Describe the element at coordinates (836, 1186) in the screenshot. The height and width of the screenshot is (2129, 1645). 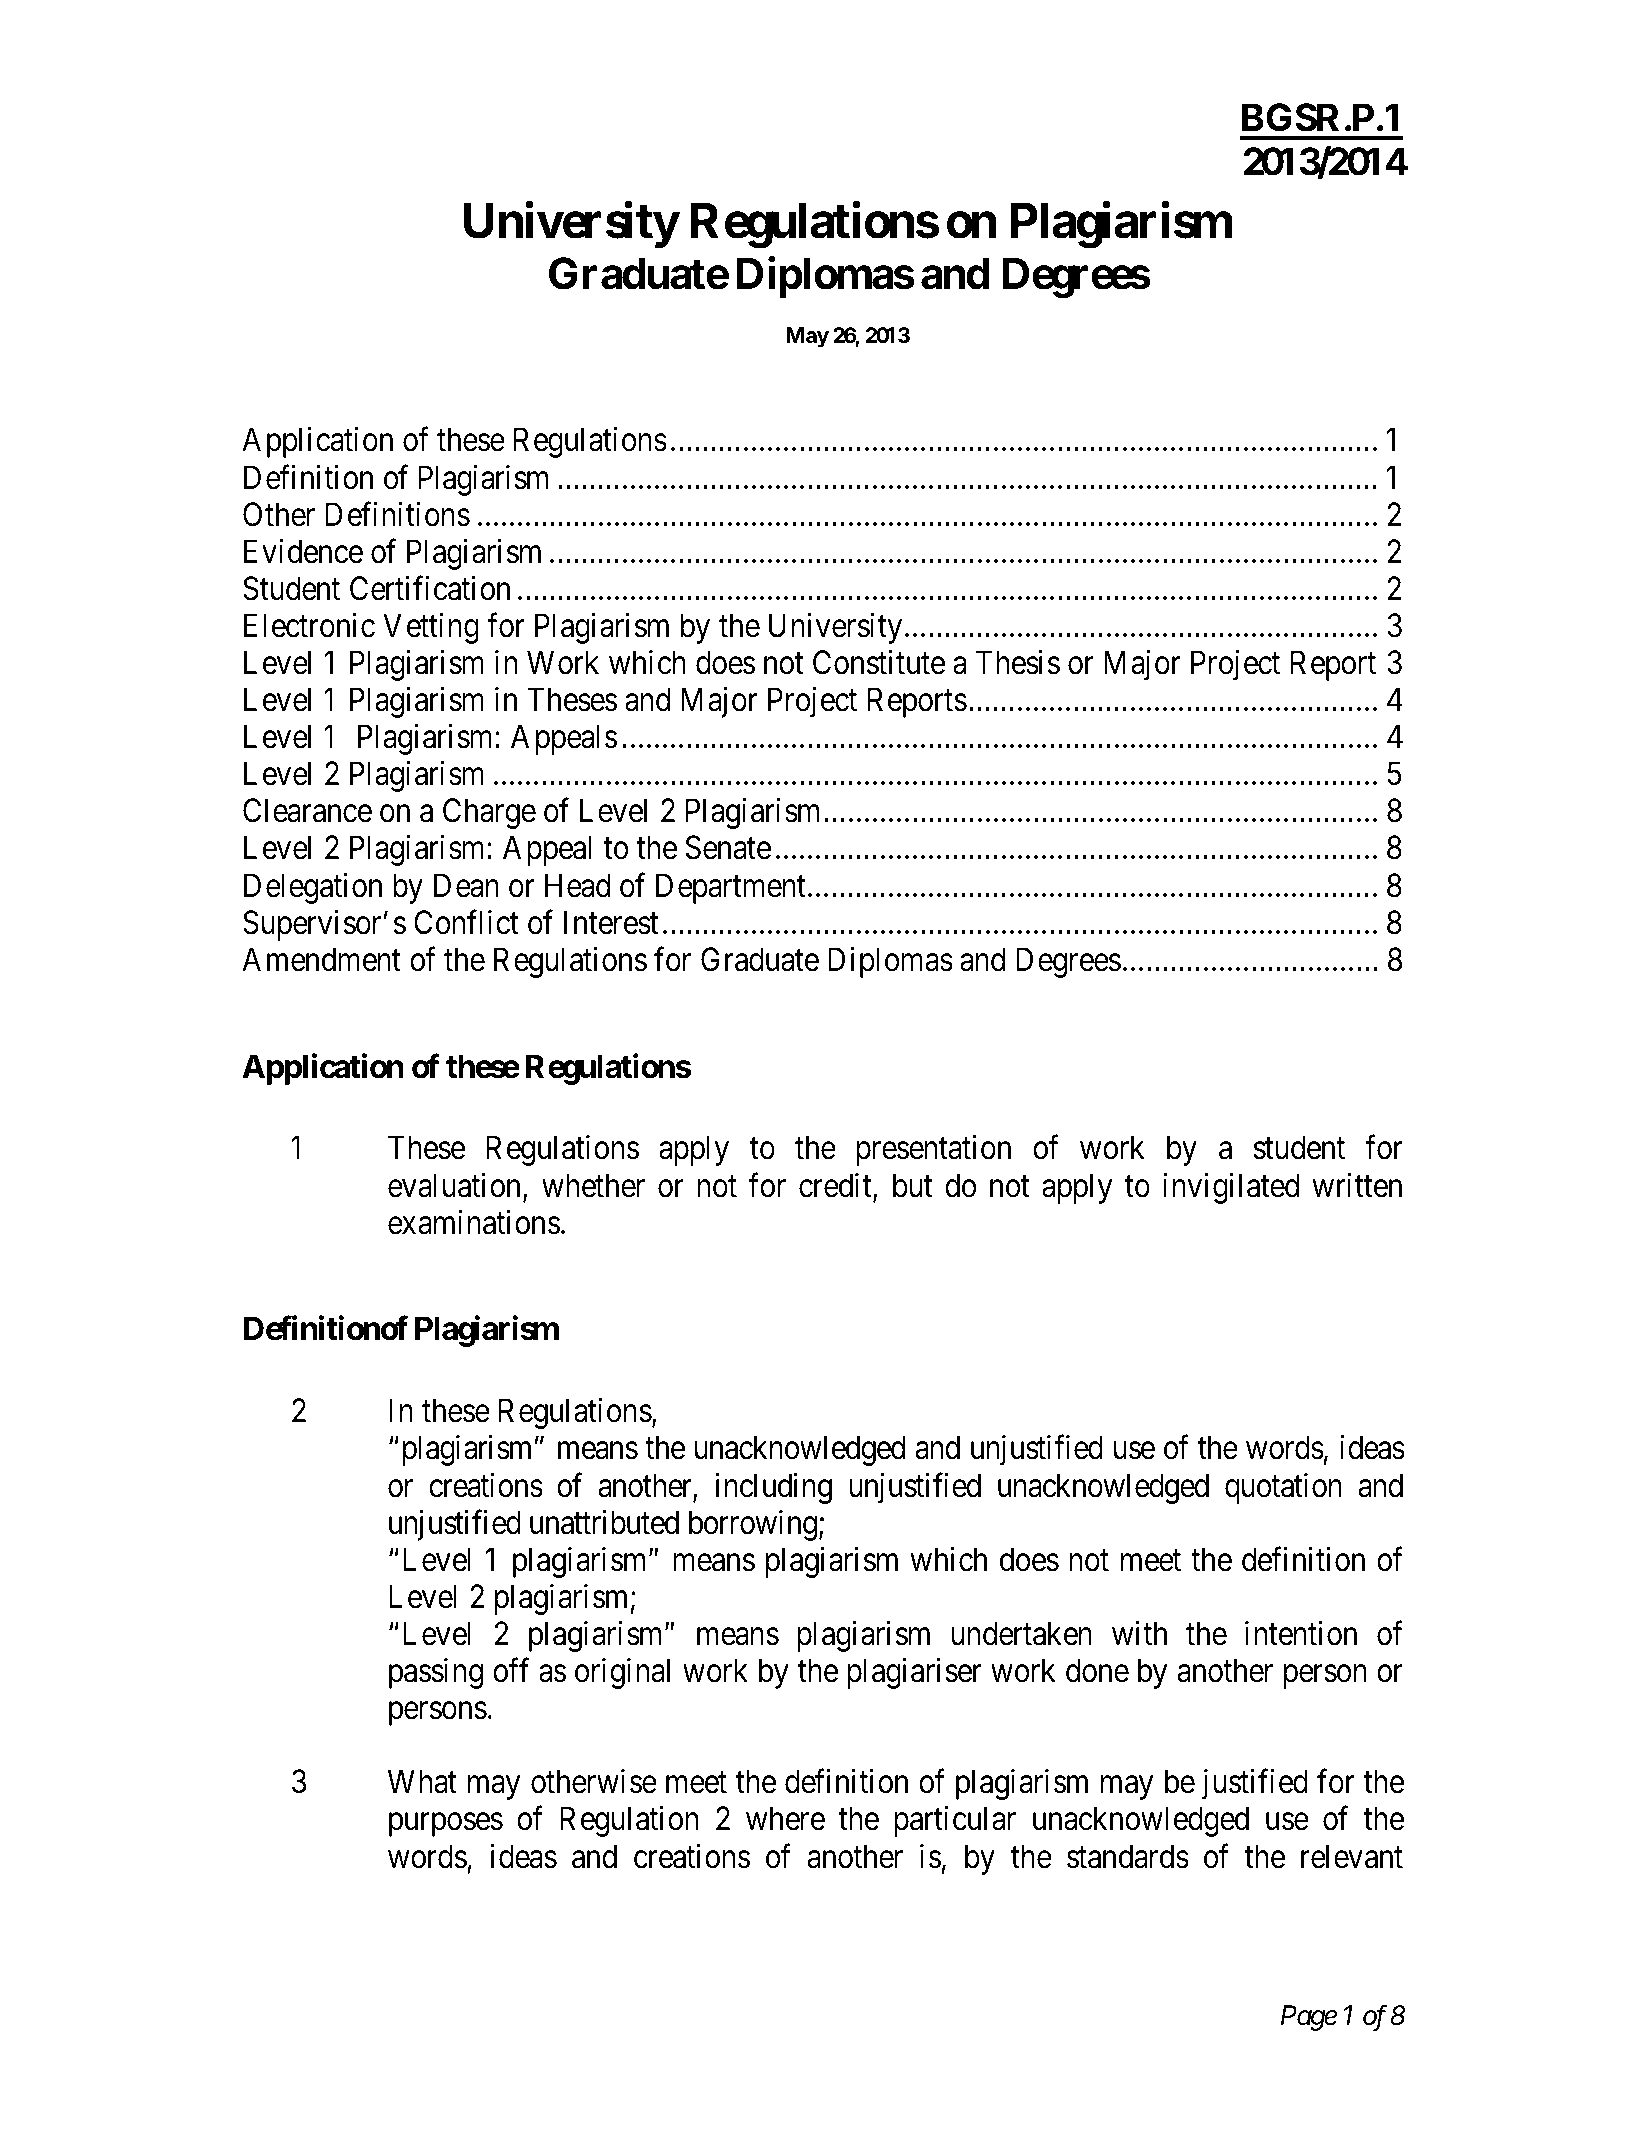
I see `credit` at that location.
